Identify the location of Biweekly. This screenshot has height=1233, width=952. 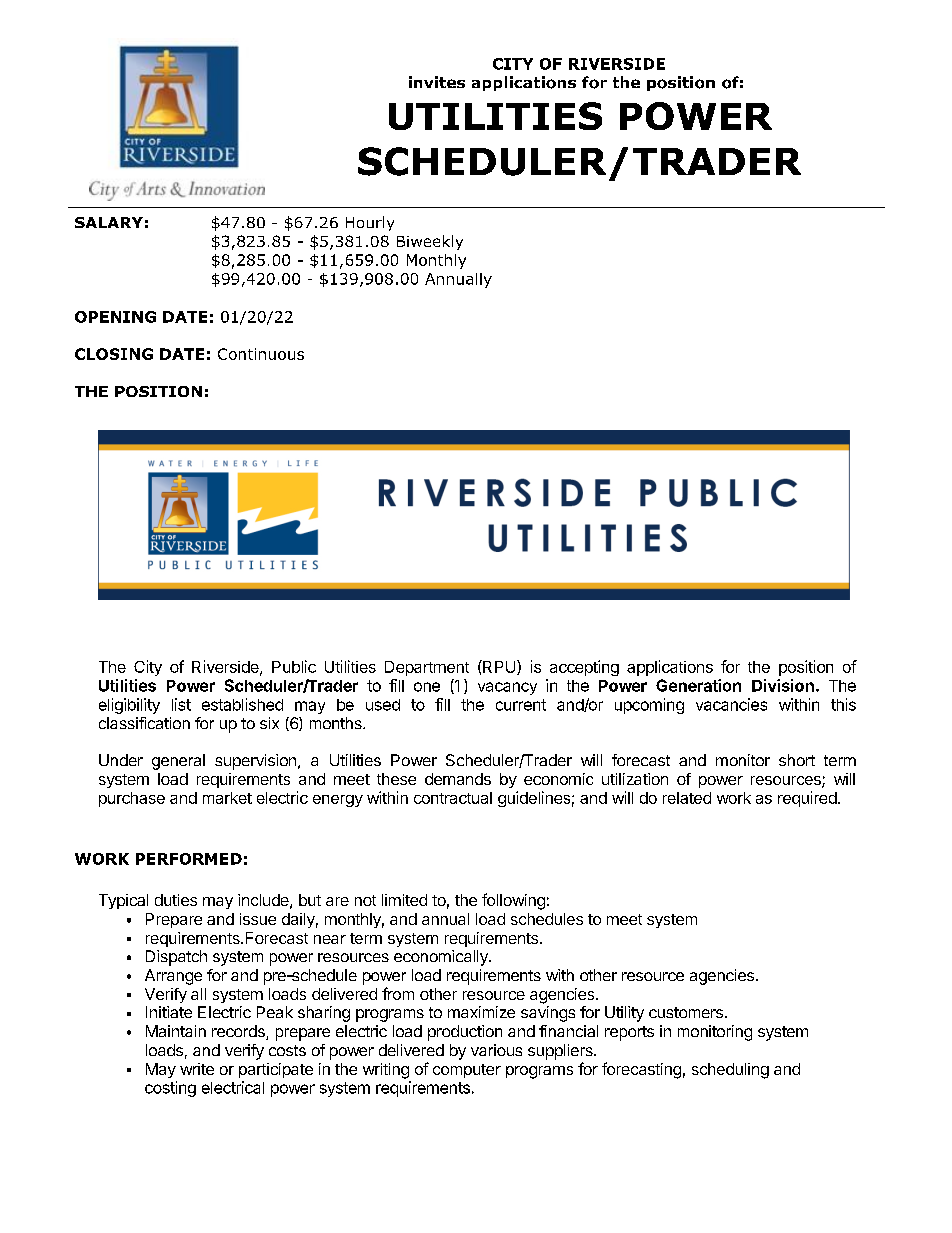
(430, 242).
